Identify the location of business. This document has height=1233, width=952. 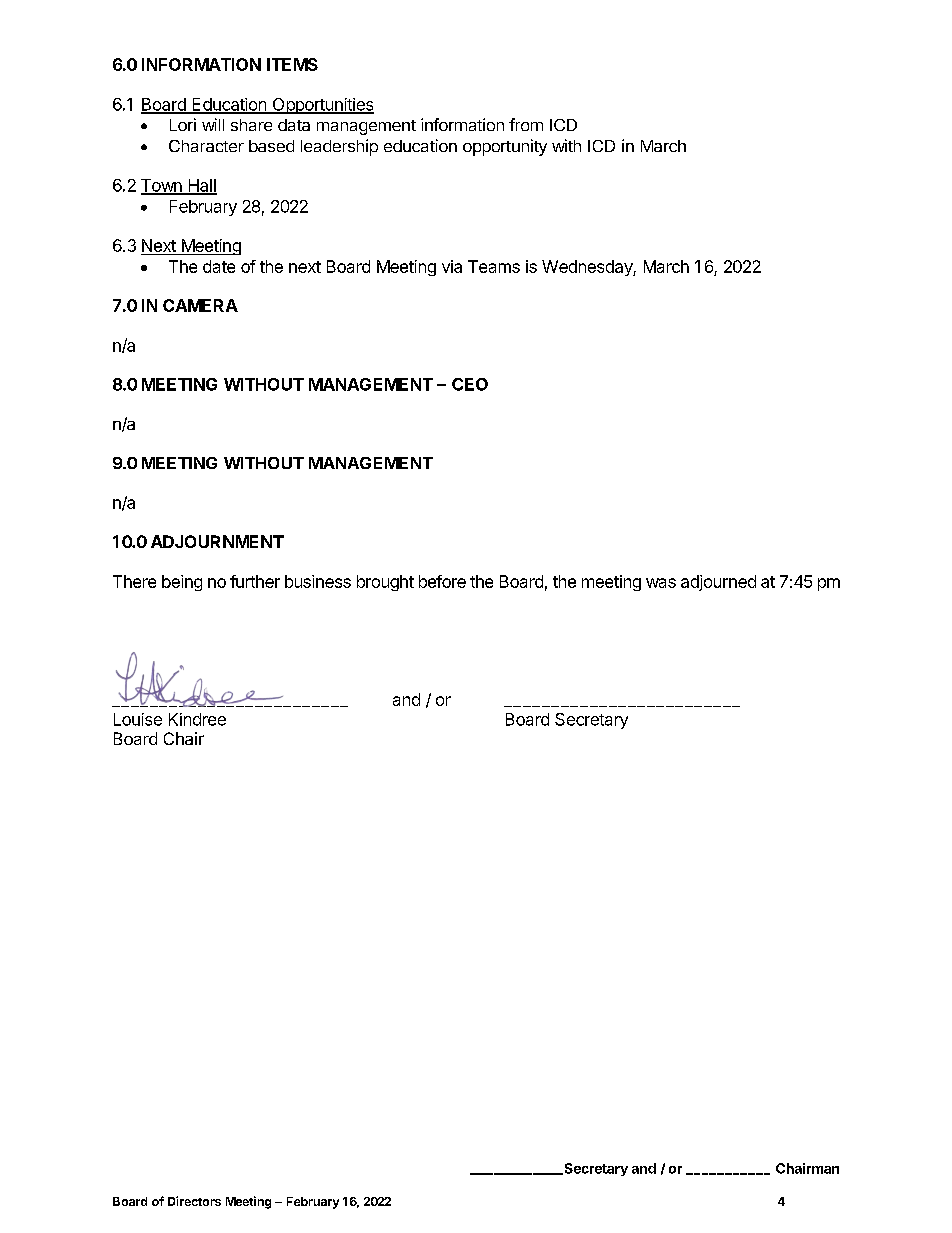
(318, 581).
